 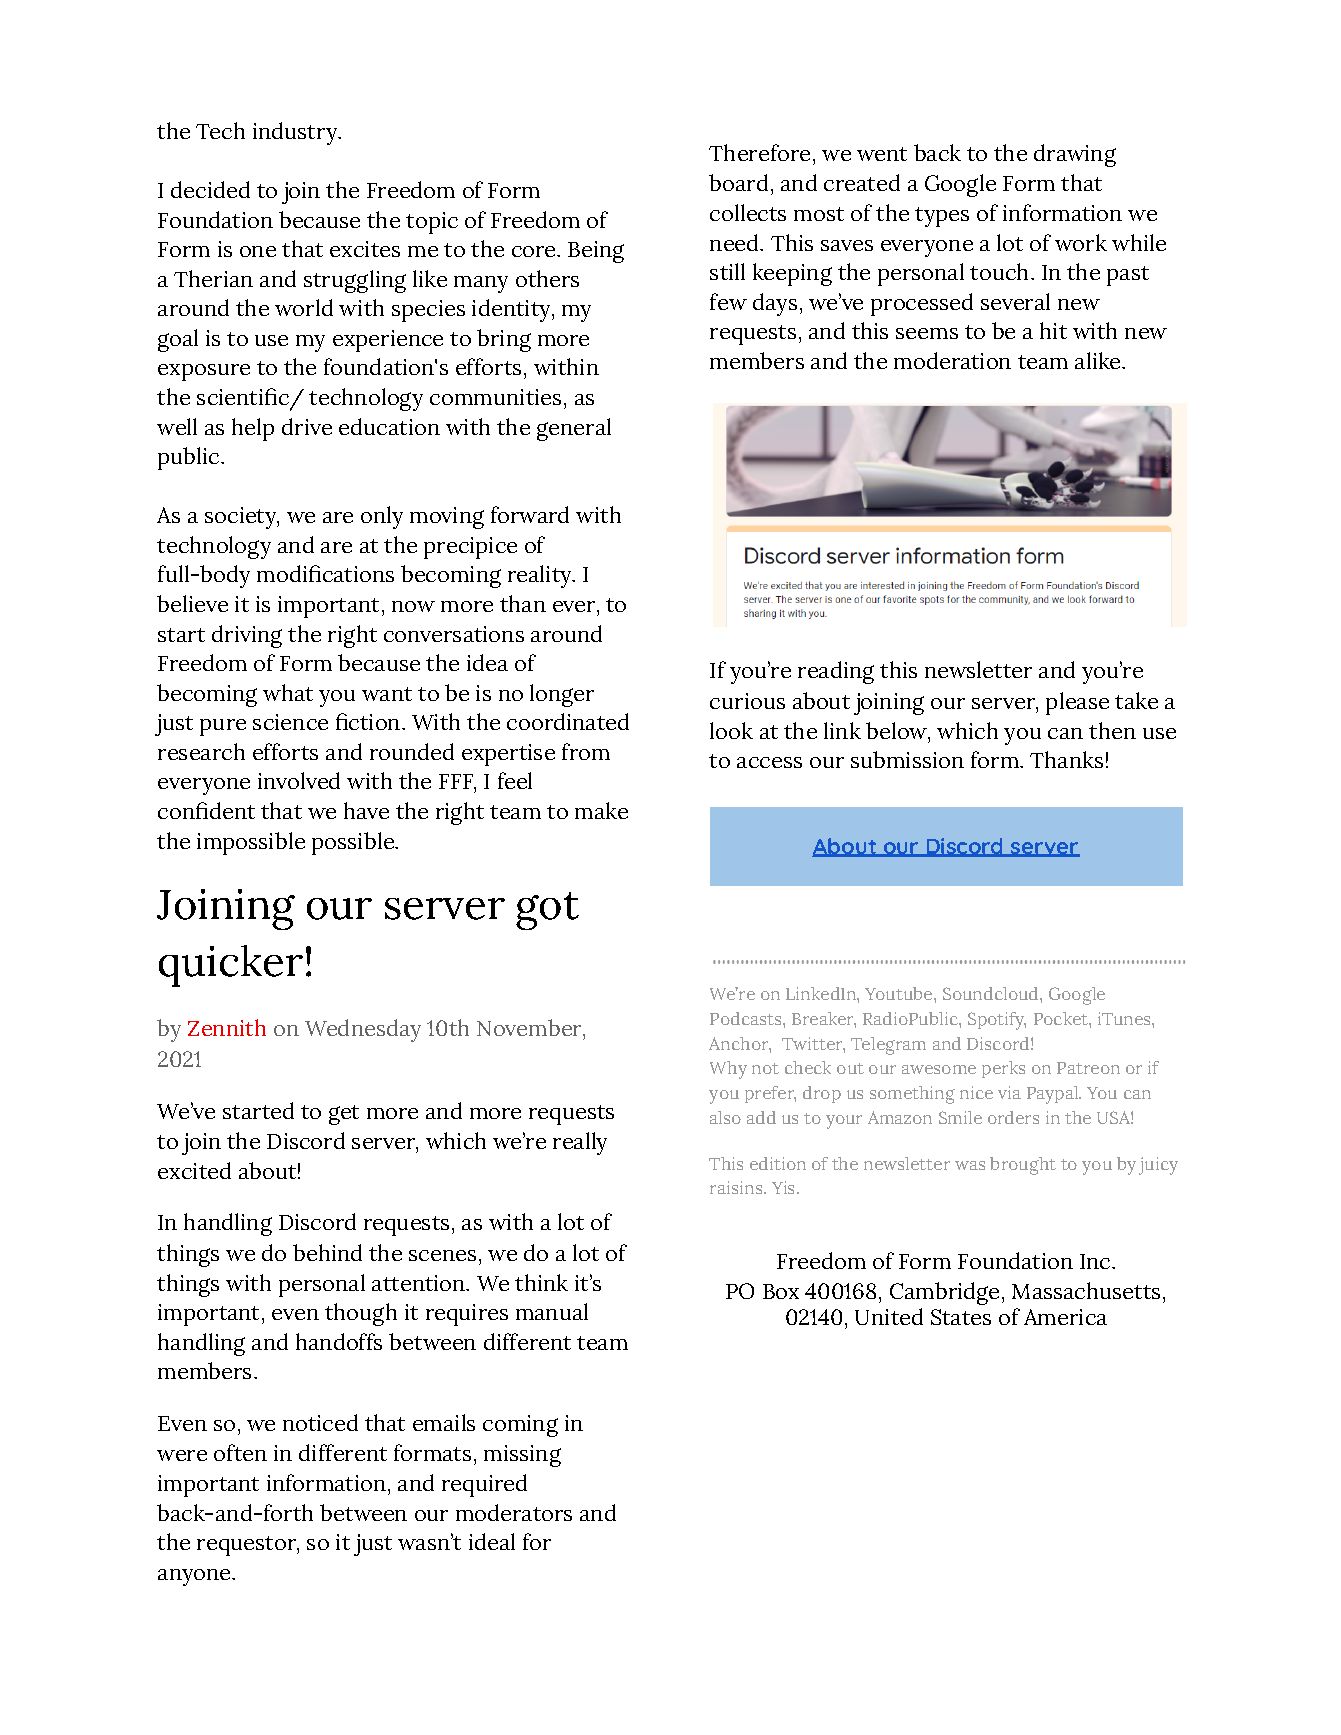 I want to click on Why, so click(x=728, y=1070).
